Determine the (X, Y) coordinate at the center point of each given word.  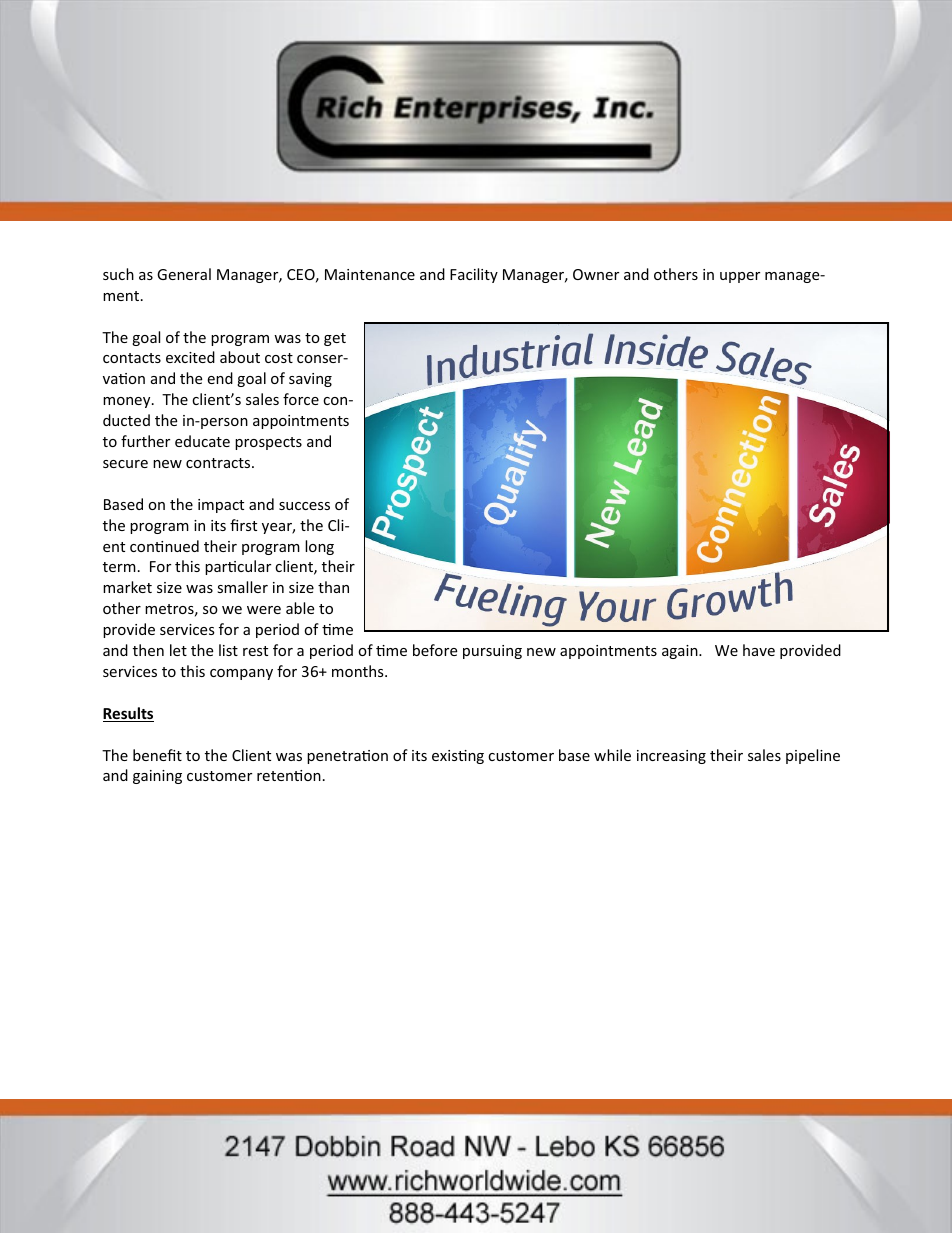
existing (458, 757)
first (243, 525)
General (184, 274)
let (178, 650)
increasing (671, 757)
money (128, 402)
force (301, 399)
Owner (596, 274)
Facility (474, 275)
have (759, 650)
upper (740, 277)
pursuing (492, 652)
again (681, 652)
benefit (157, 755)
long (319, 547)
